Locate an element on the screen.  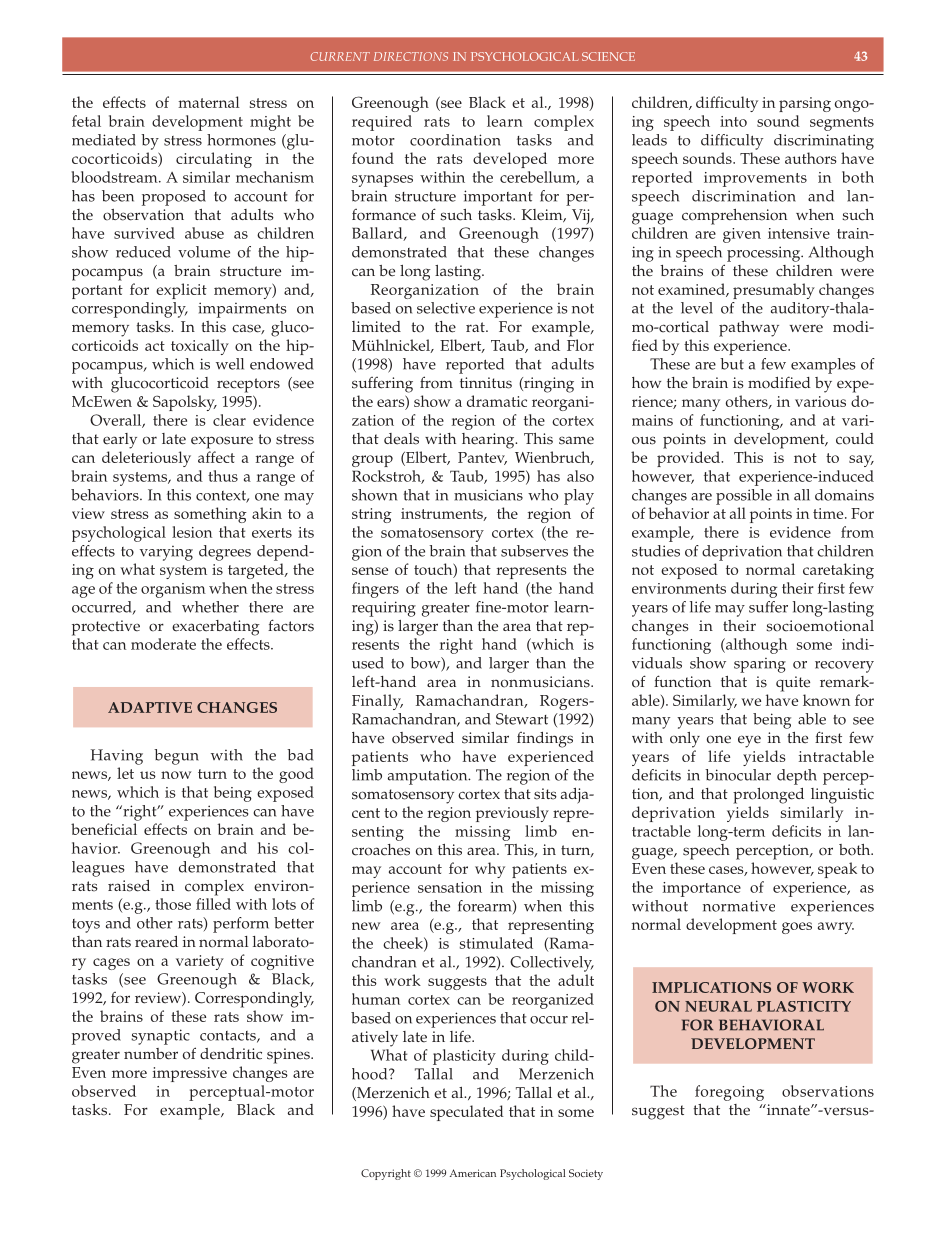
goes is located at coordinates (797, 928).
